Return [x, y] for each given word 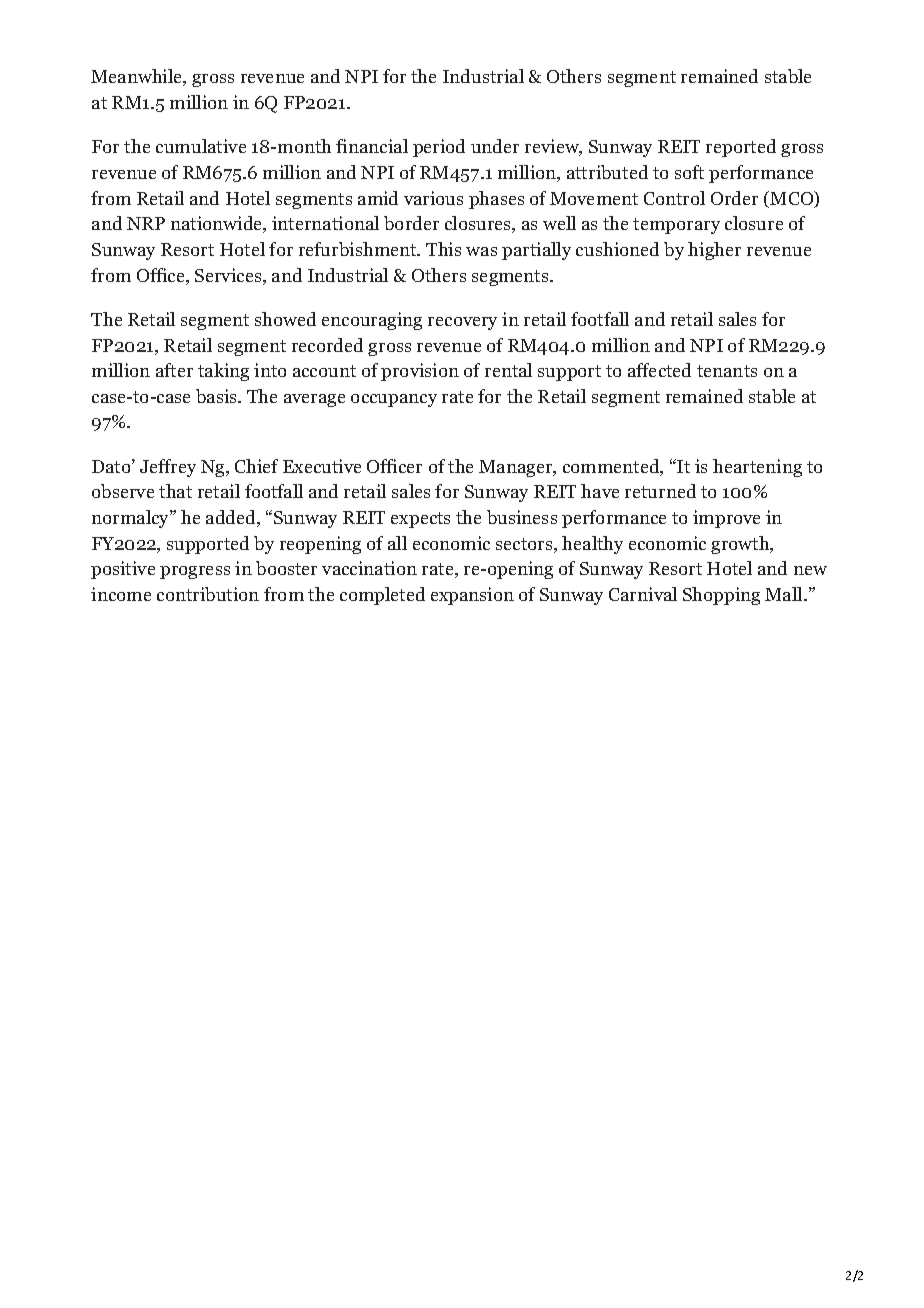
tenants [727, 371]
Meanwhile [138, 77]
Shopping [721, 596]
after [174, 370]
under [495, 146]
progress [195, 572]
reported [741, 148]
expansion [472, 596]
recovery [462, 323]
